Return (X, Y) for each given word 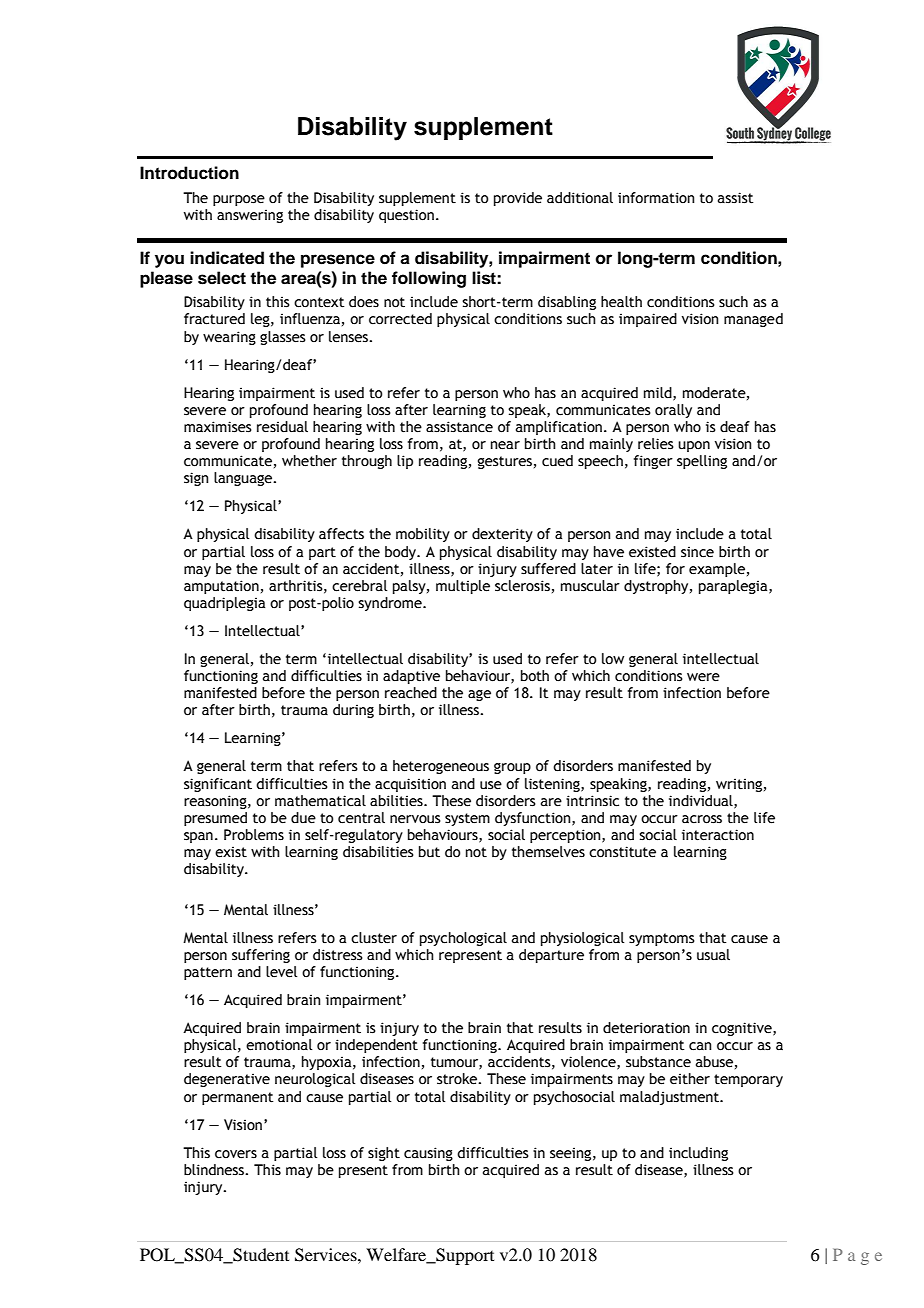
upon (694, 446)
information (656, 198)
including (698, 1154)
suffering (261, 956)
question (406, 216)
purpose (239, 200)
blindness (215, 1170)
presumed (215, 819)
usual (713, 955)
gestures (505, 462)
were (703, 677)
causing (428, 1154)
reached (411, 693)
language (244, 479)
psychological (463, 939)
